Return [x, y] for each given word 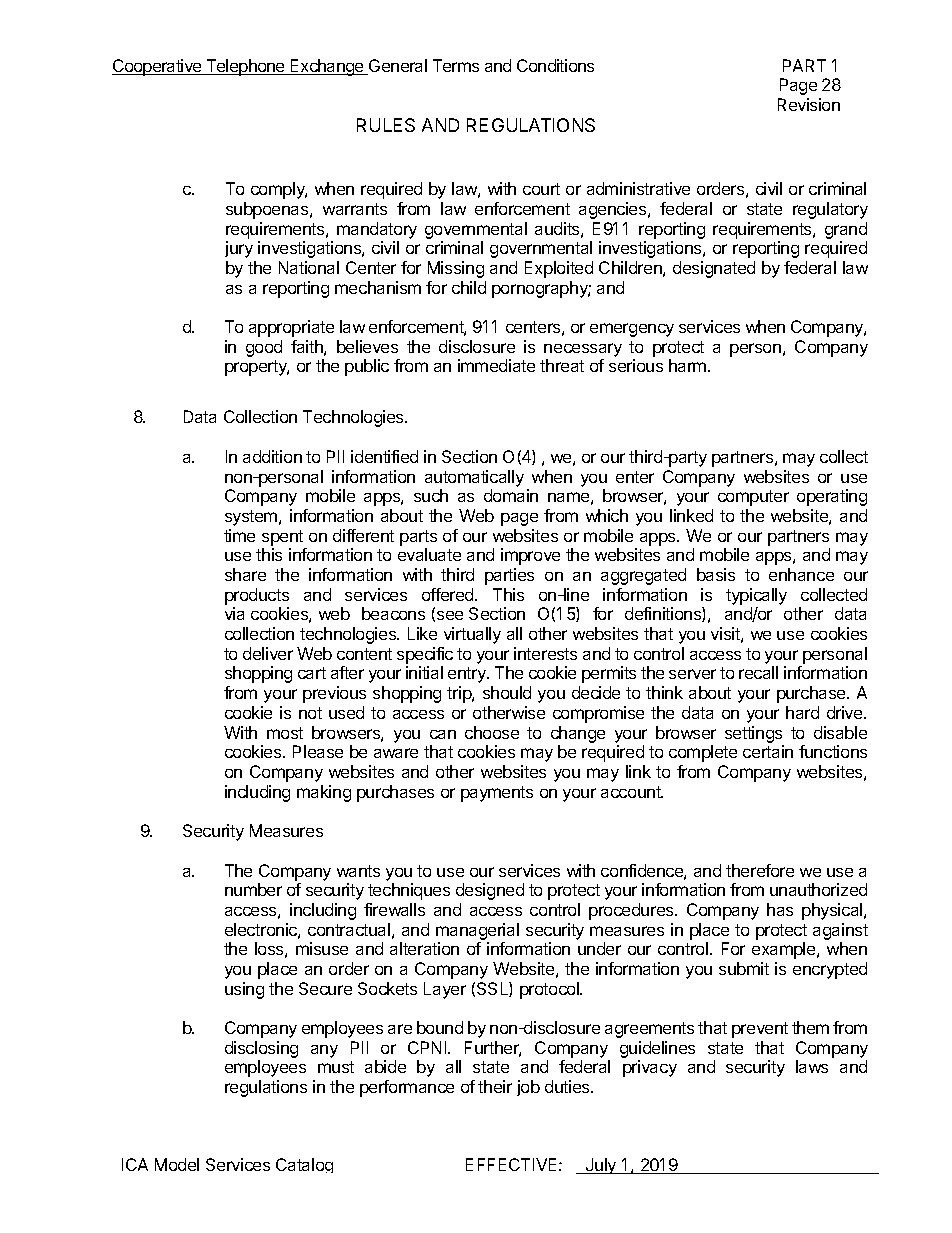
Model [177, 1164]
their [495, 1086]
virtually [472, 635]
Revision [809, 104]
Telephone [245, 67]
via [234, 613]
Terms [456, 65]
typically [756, 596]
